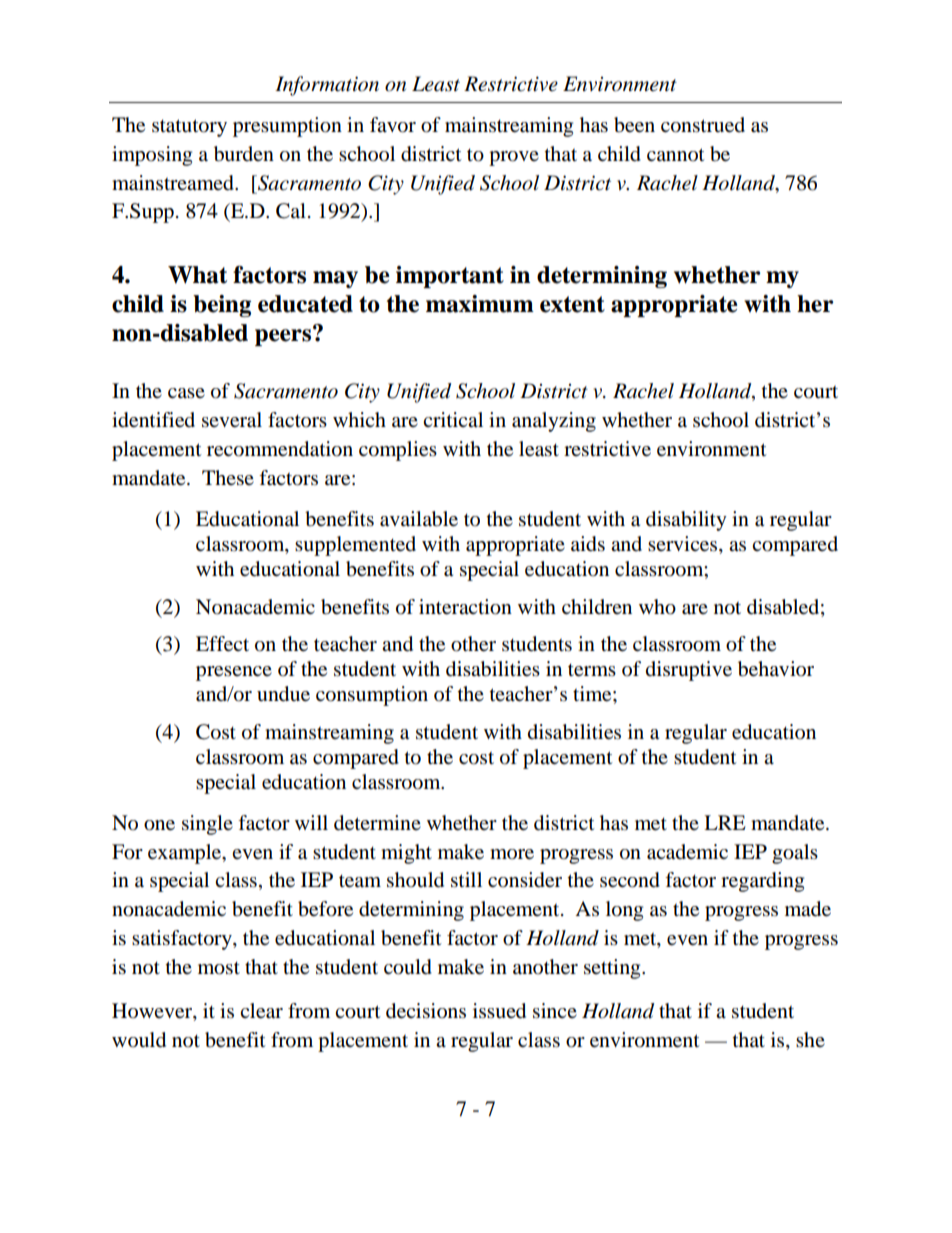  What do you see at coordinates (372, 696) in the page?
I see `consumption` at bounding box center [372, 696].
